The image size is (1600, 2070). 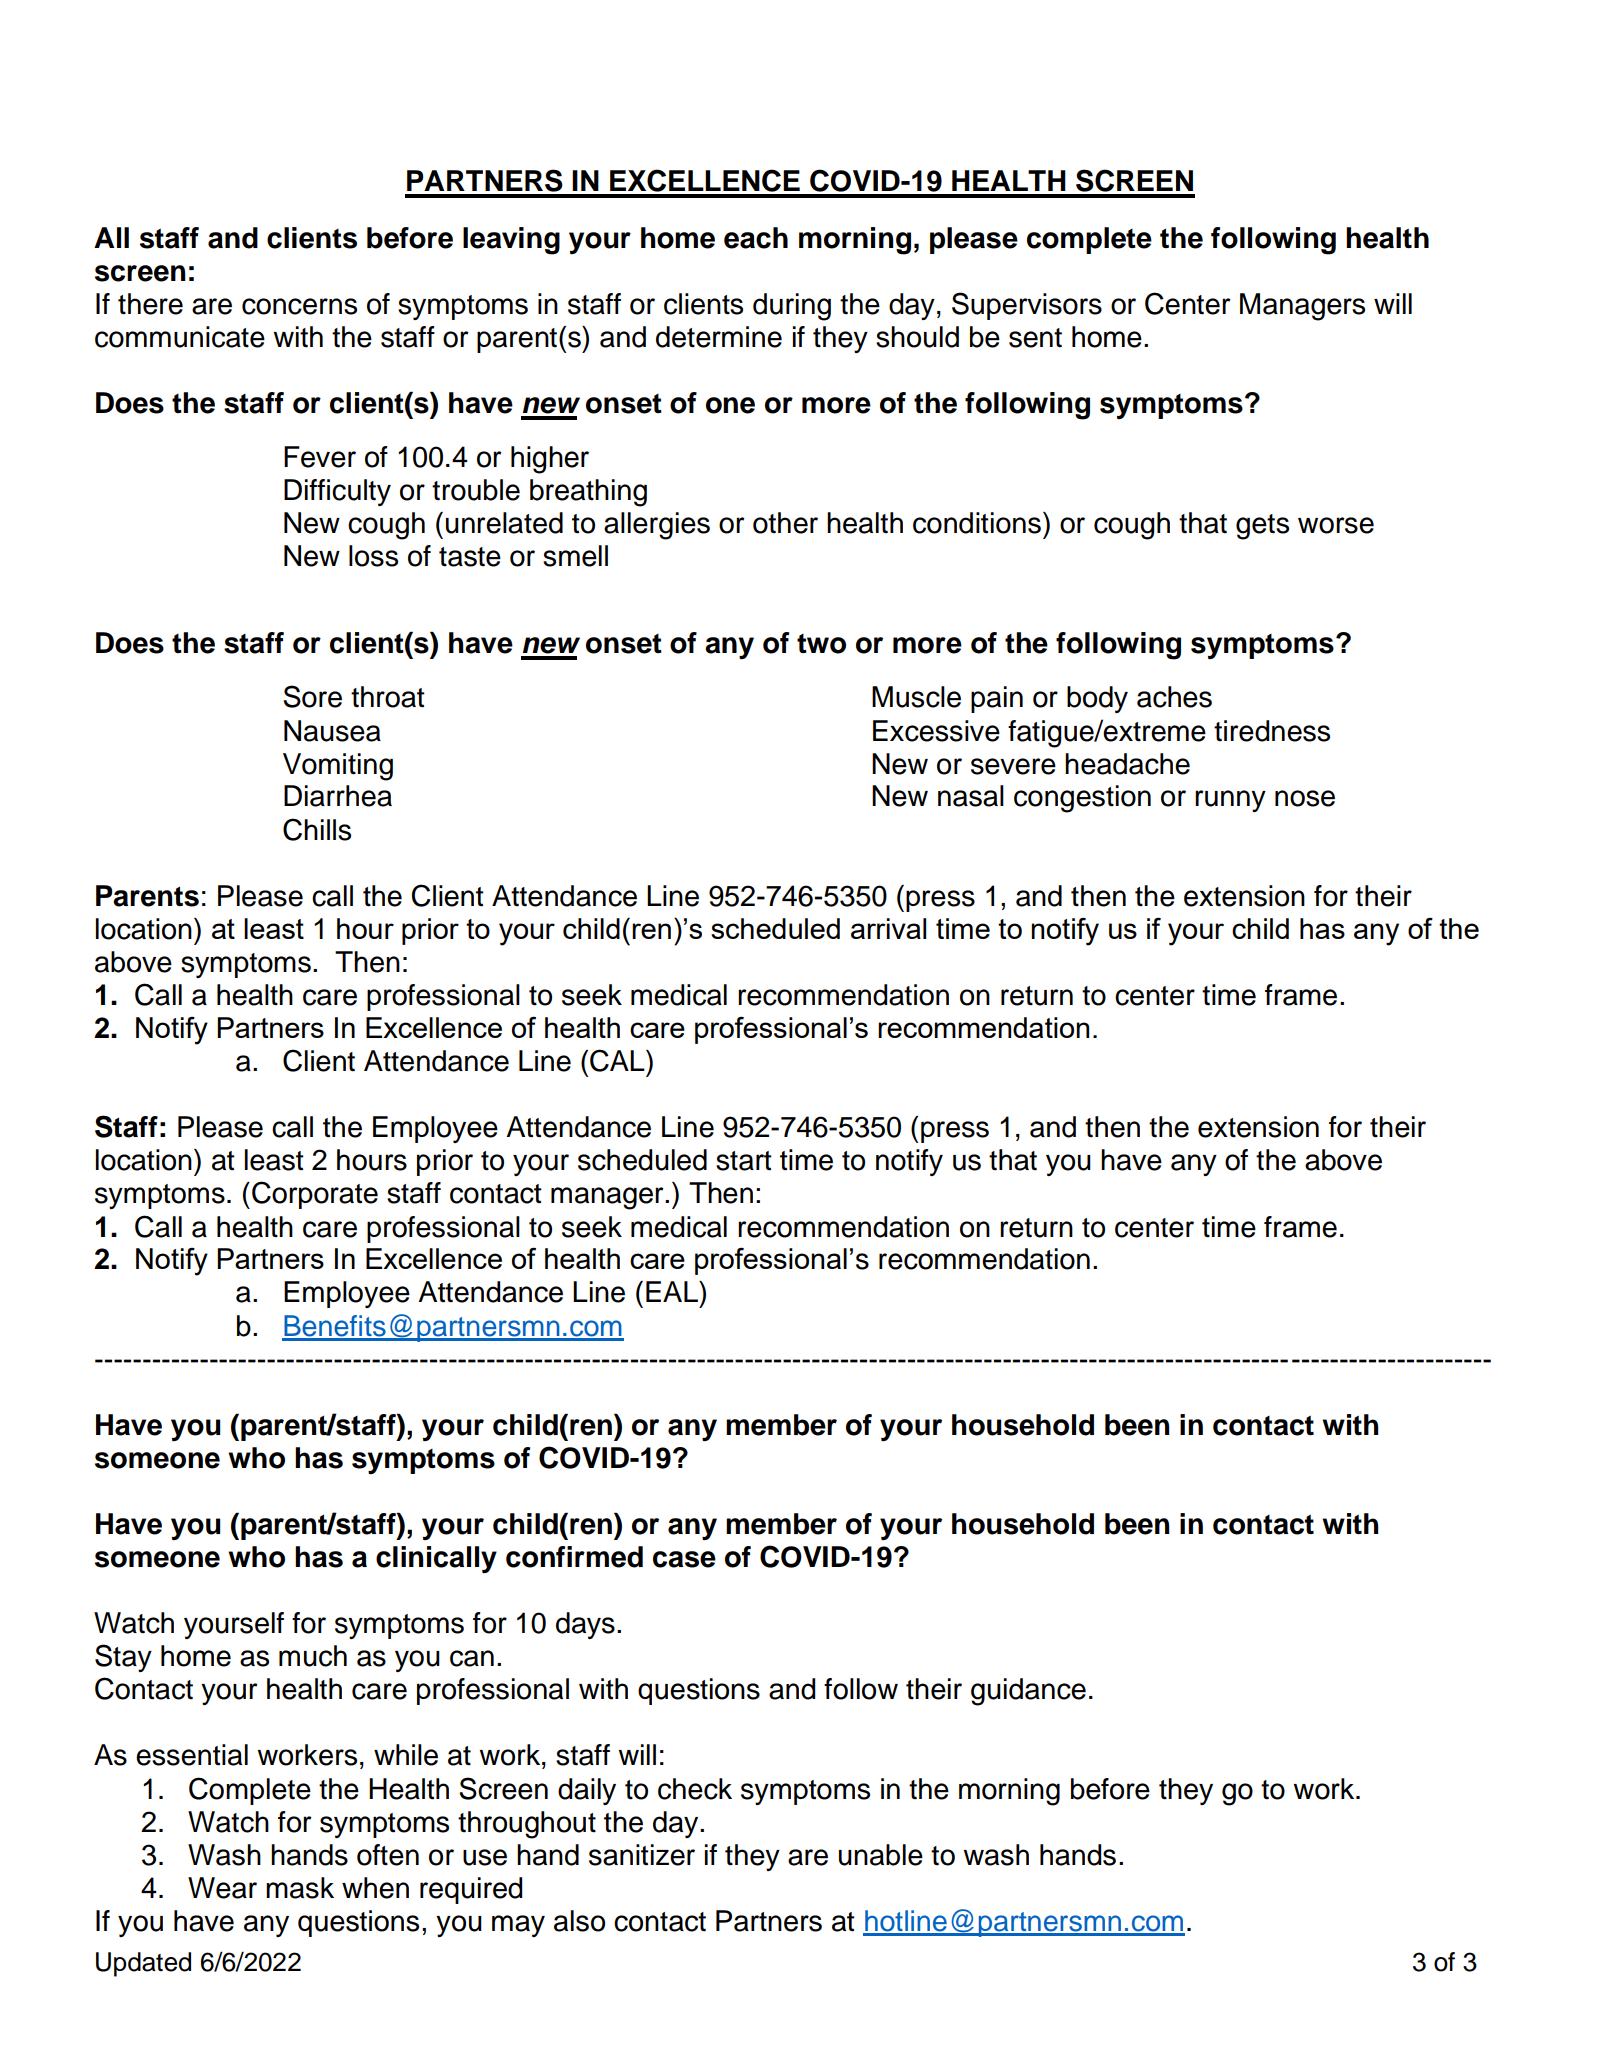 I want to click on guidance, so click(x=1028, y=1692).
